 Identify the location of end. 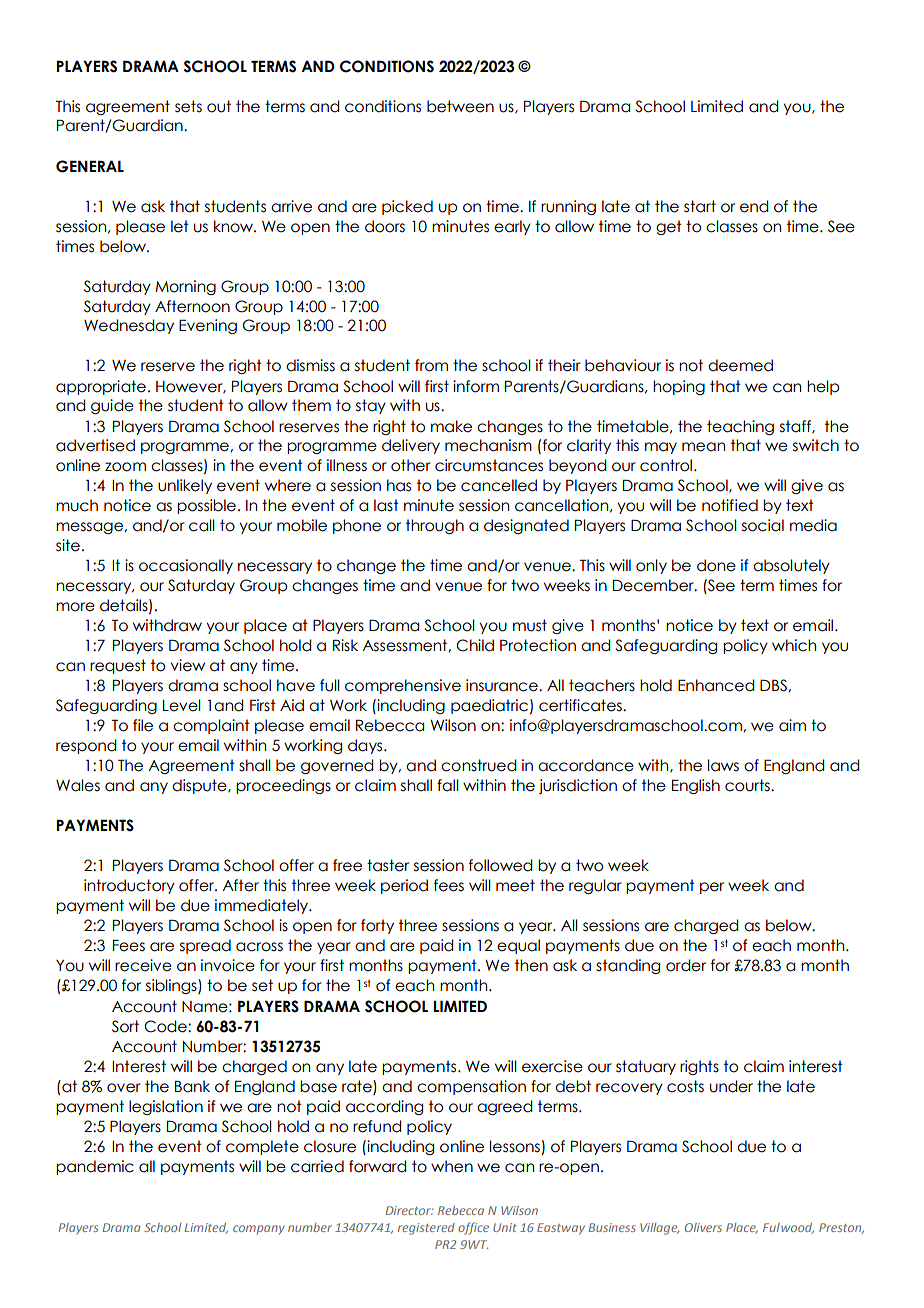
(754, 206).
